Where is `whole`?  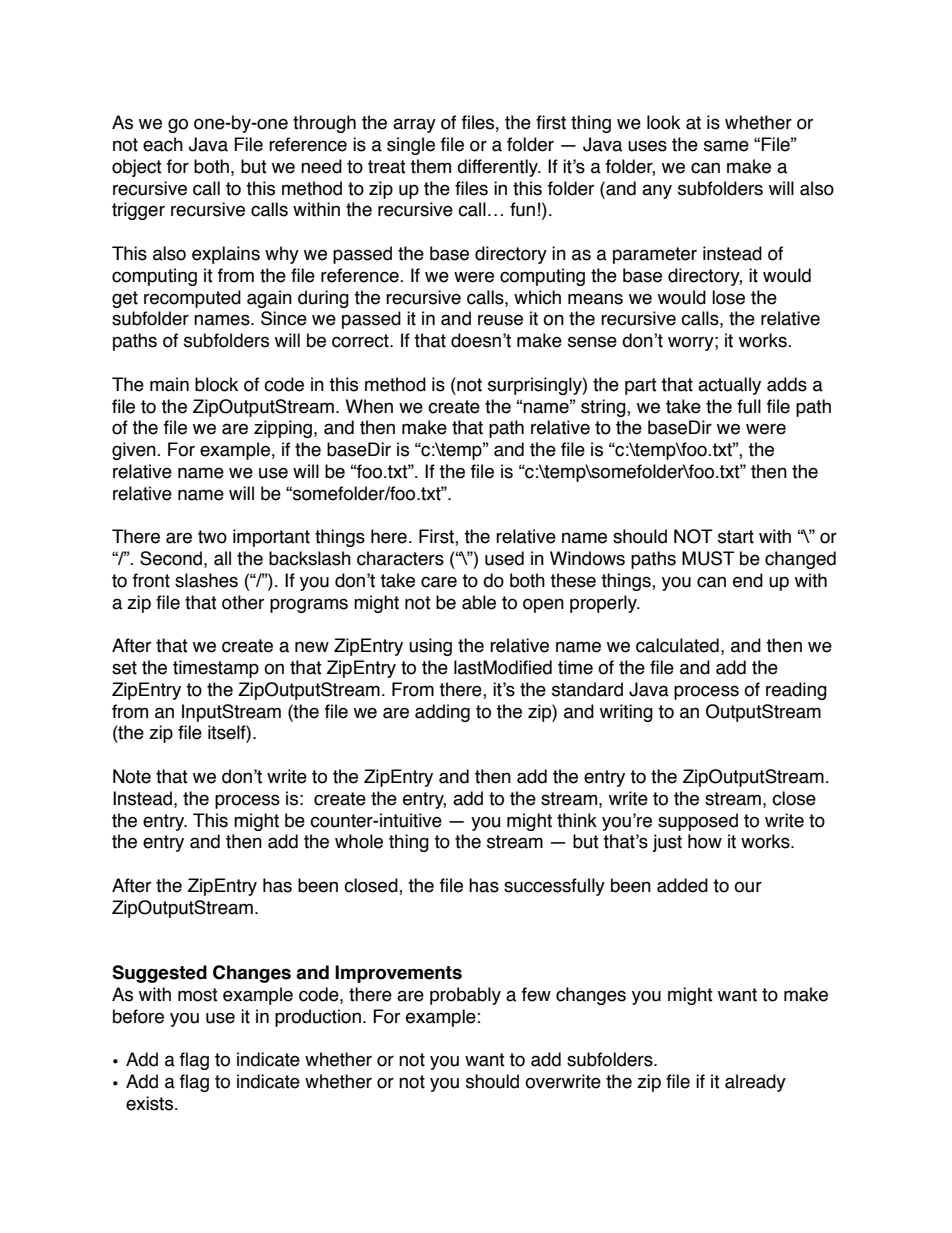 whole is located at coordinates (359, 841).
